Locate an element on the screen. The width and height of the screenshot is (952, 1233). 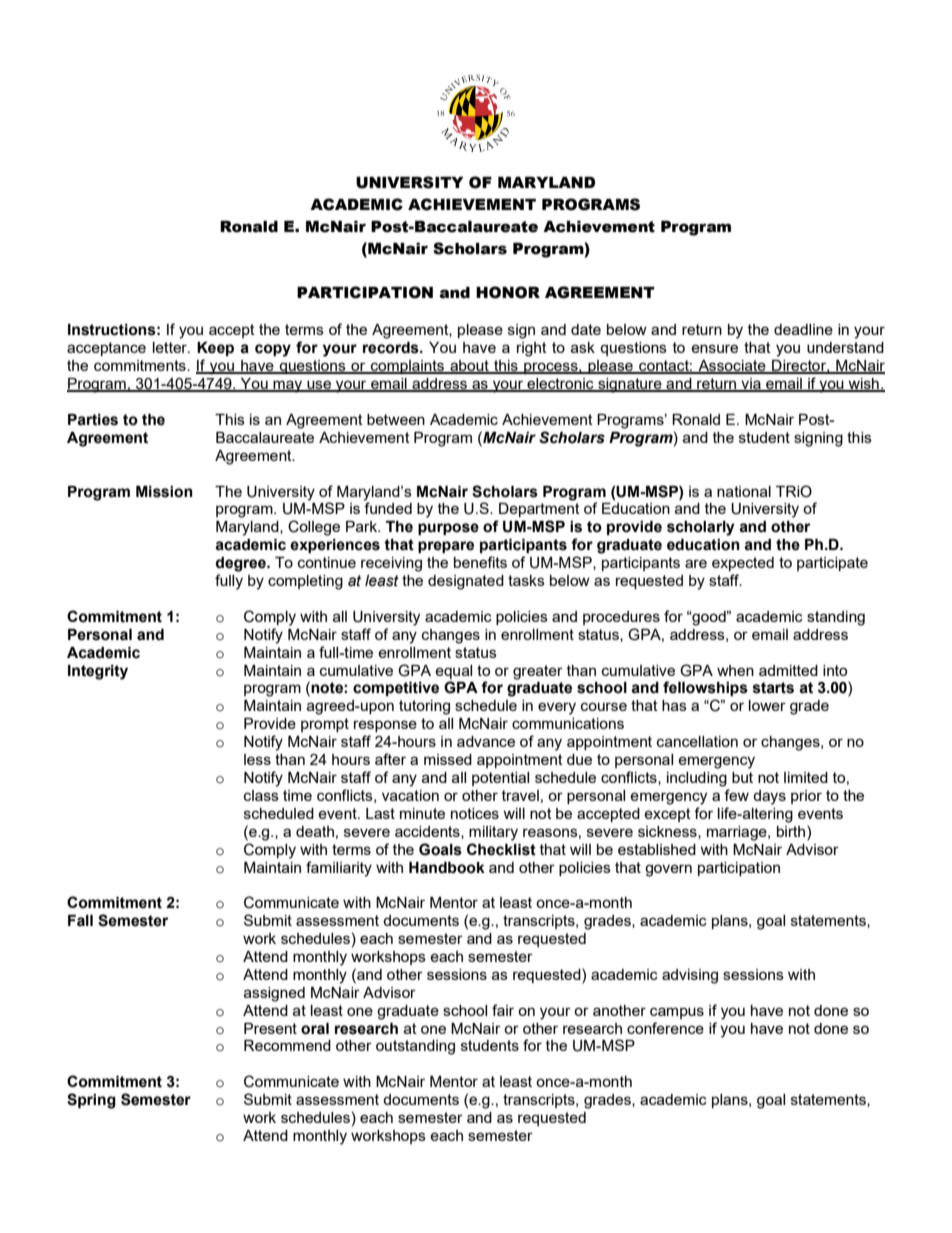
letter is located at coordinates (171, 347).
